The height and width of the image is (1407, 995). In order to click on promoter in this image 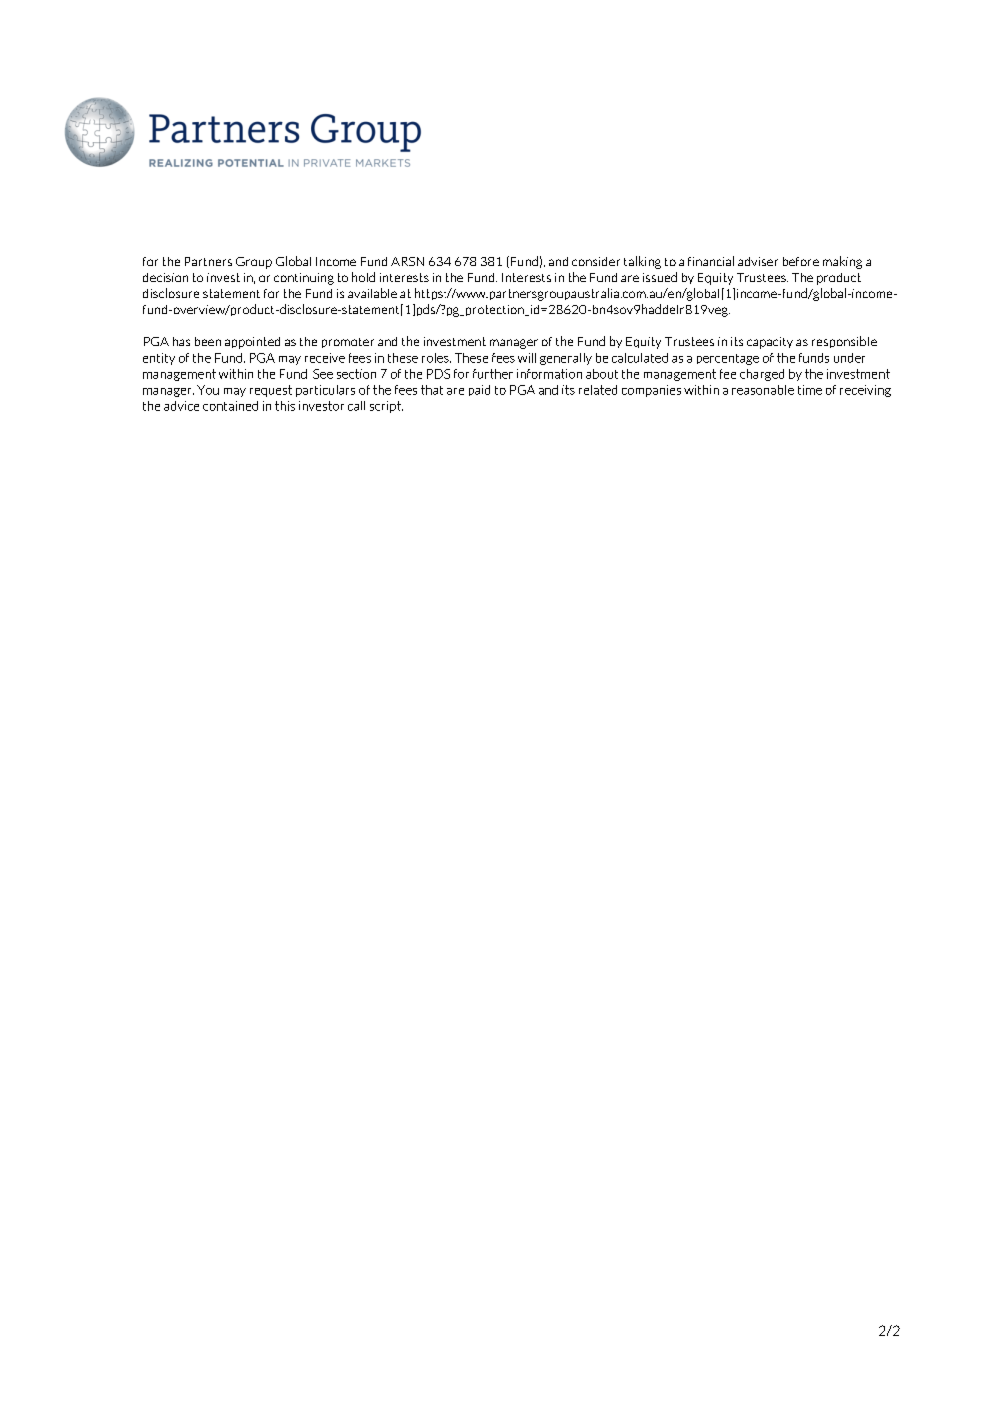, I will do `click(348, 343)`.
